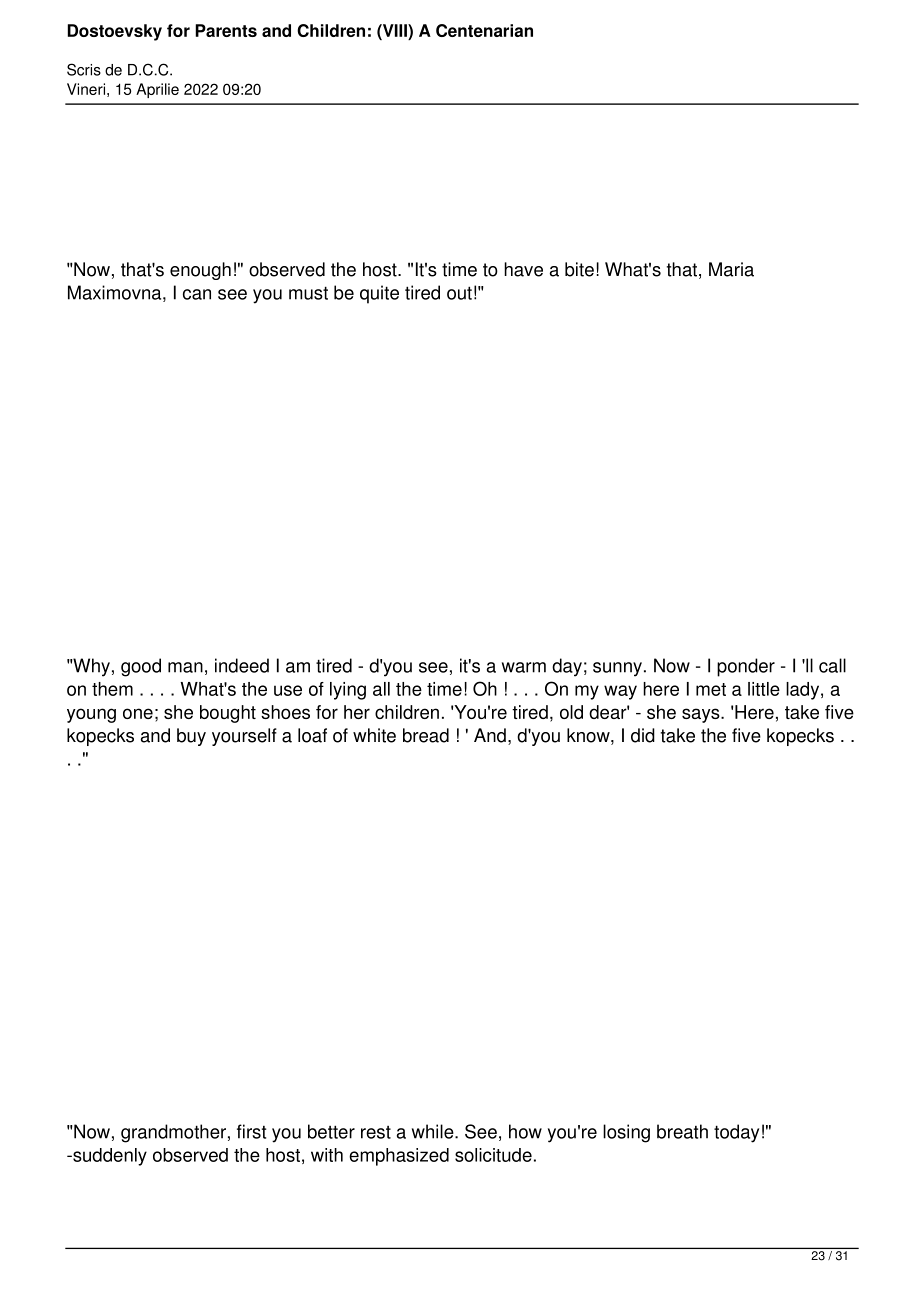 The height and width of the image is (1308, 924). Describe the element at coordinates (197, 294) in the image. I see `can` at that location.
